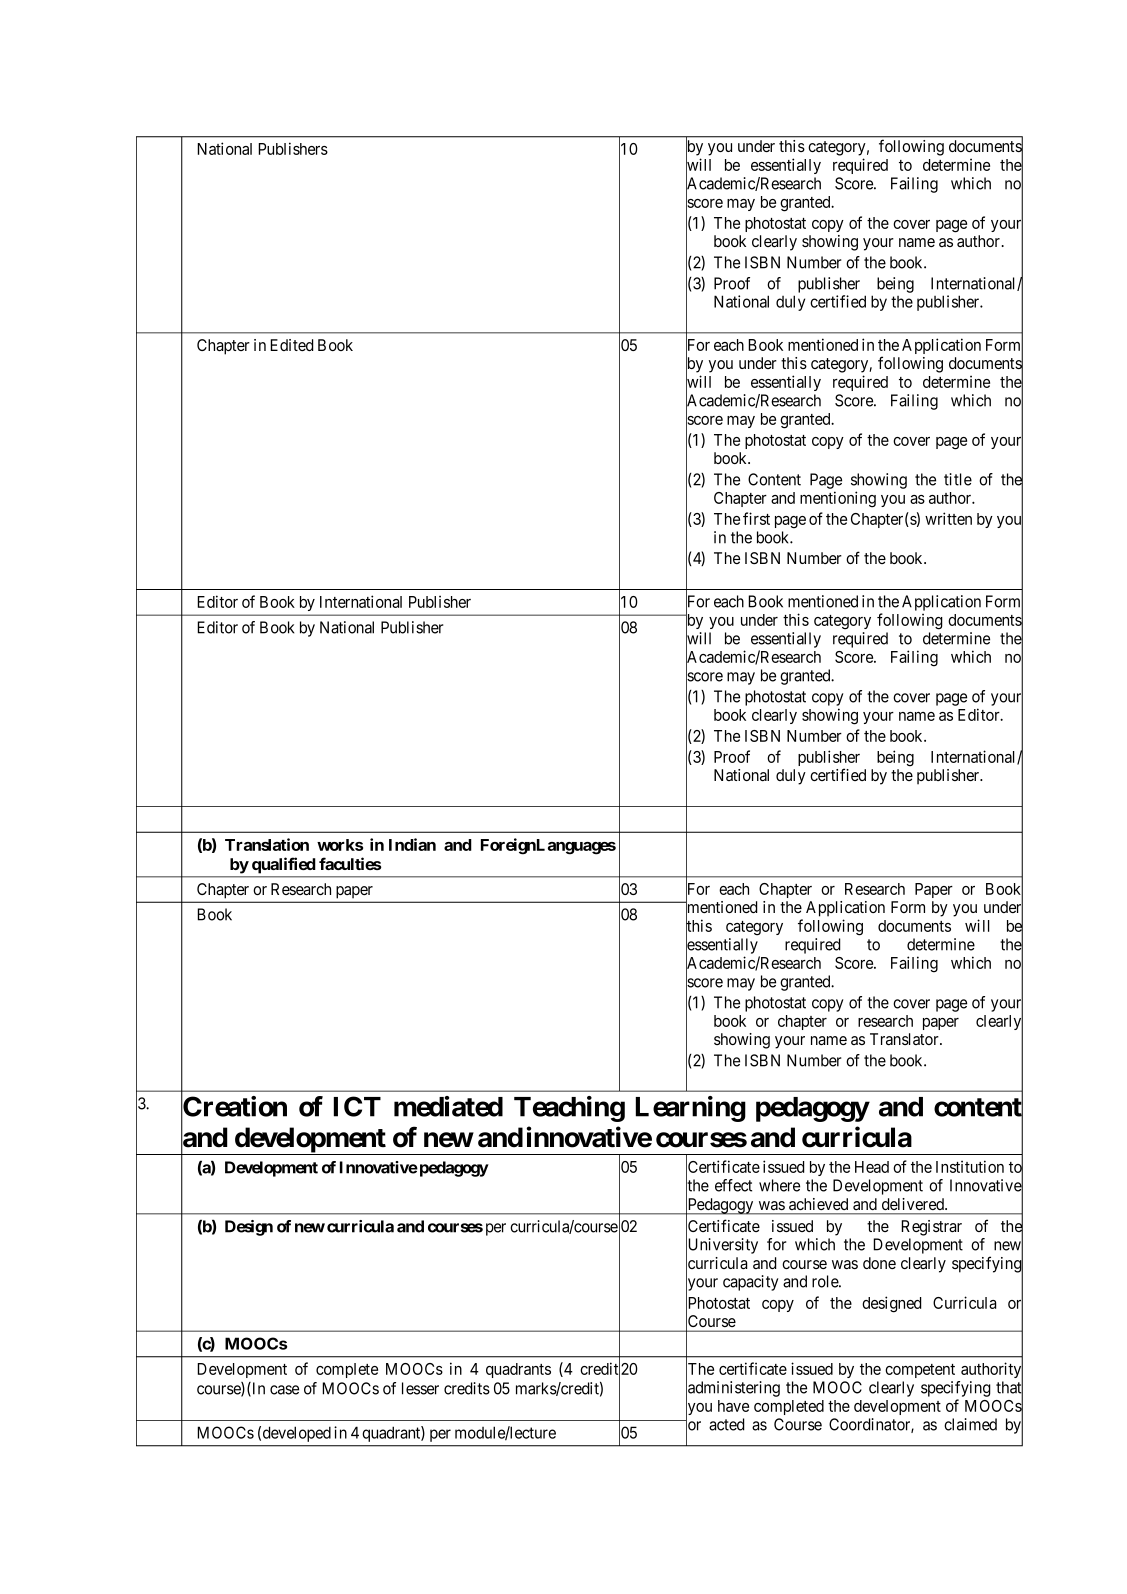  Describe the element at coordinates (958, 479) in the image. I see `title` at that location.
